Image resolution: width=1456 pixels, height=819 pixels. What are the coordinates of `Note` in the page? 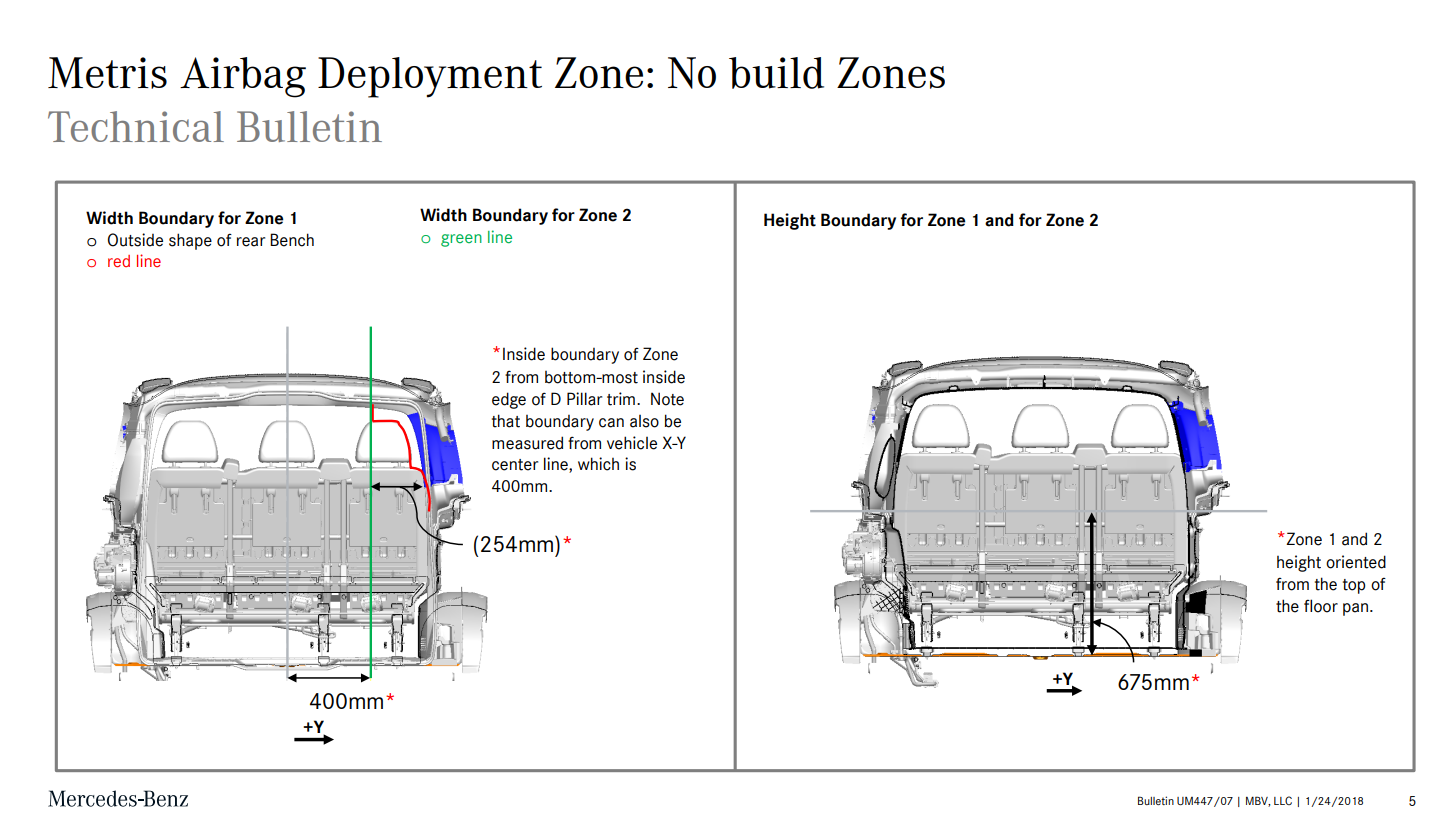 It's located at (667, 399).
